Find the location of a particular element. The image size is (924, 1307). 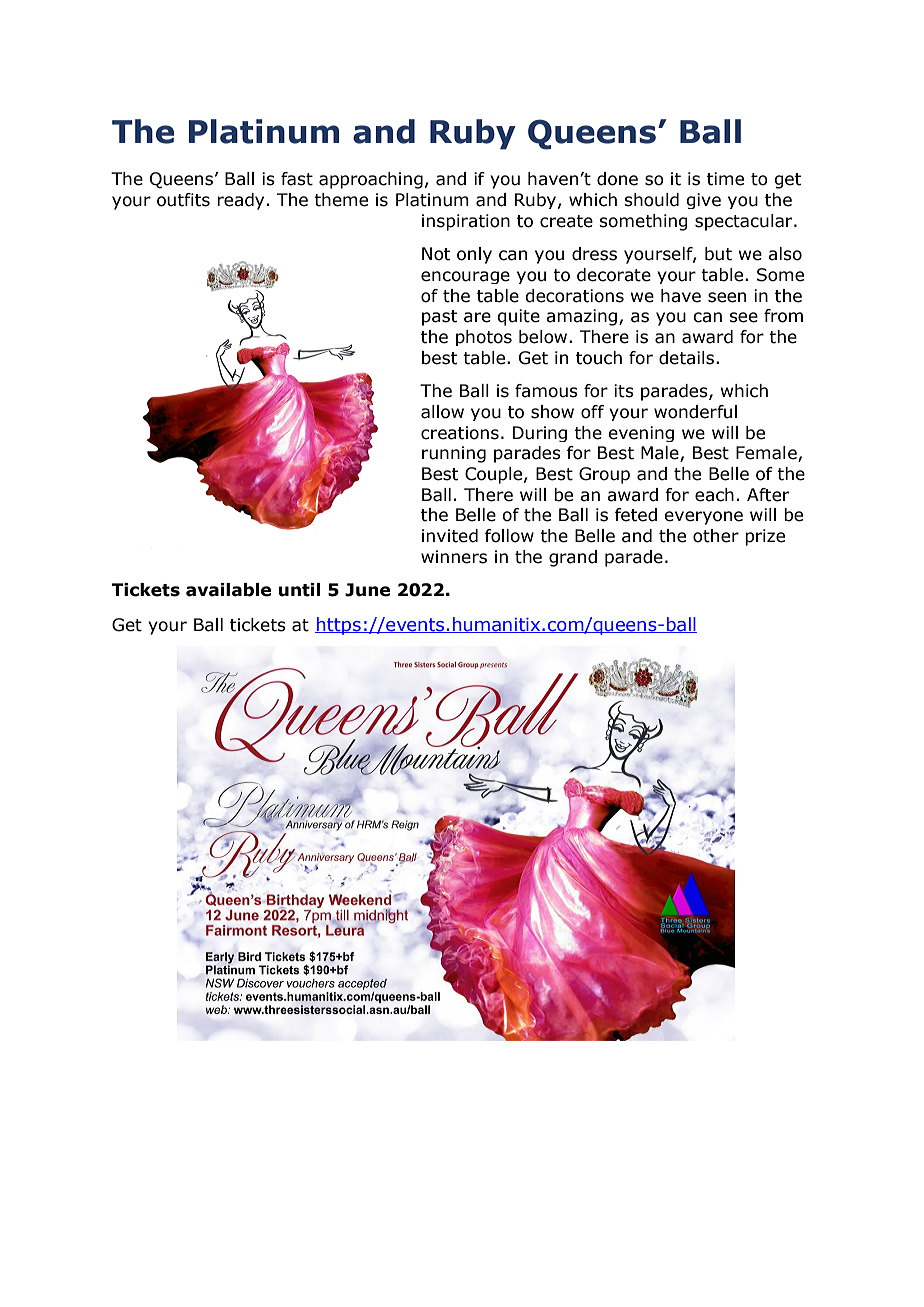

details is located at coordinates (688, 358).
